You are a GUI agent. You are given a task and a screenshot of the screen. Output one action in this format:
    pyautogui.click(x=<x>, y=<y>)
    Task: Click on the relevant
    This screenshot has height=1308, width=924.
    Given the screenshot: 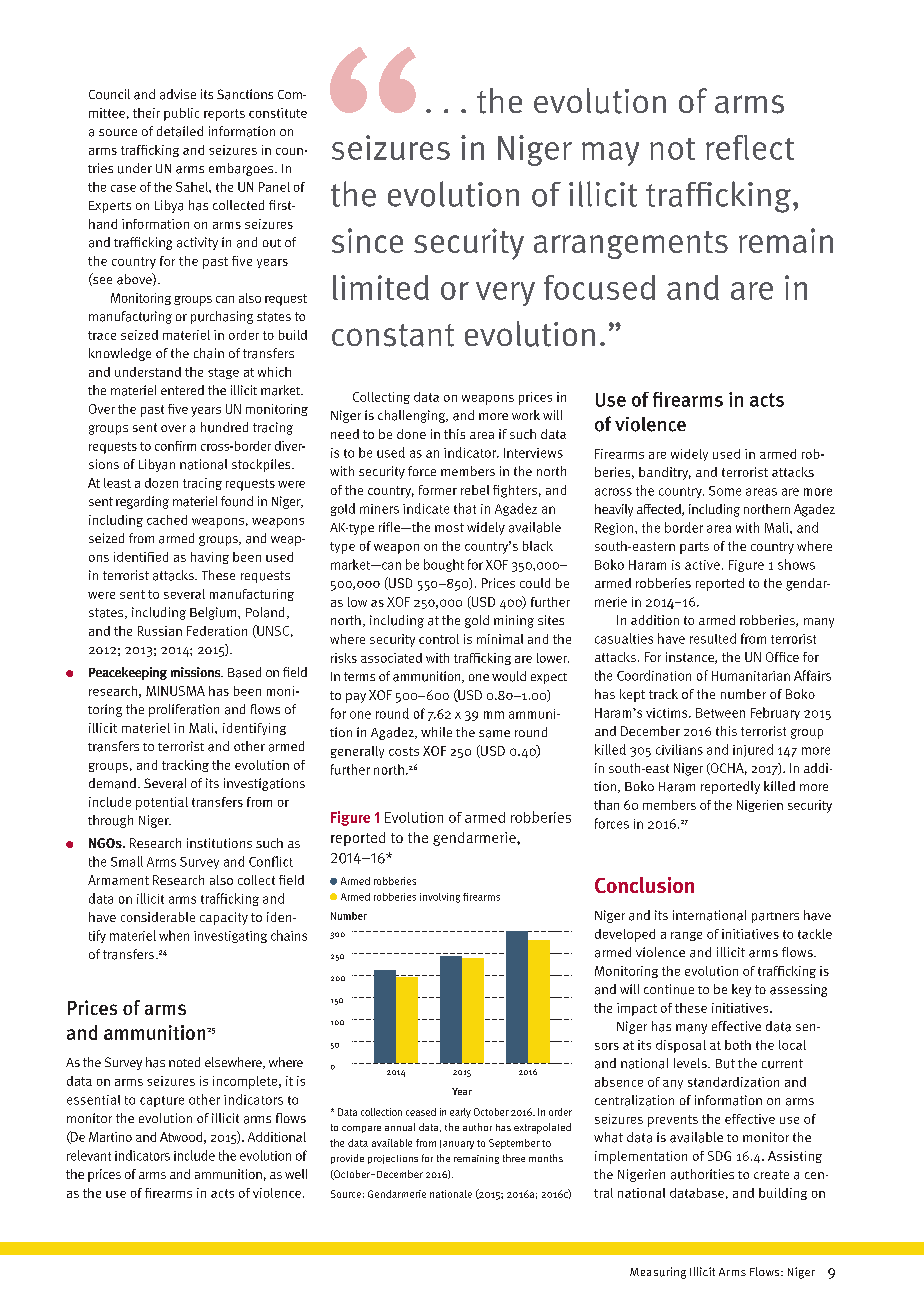 What is the action you would take?
    pyautogui.click(x=89, y=1155)
